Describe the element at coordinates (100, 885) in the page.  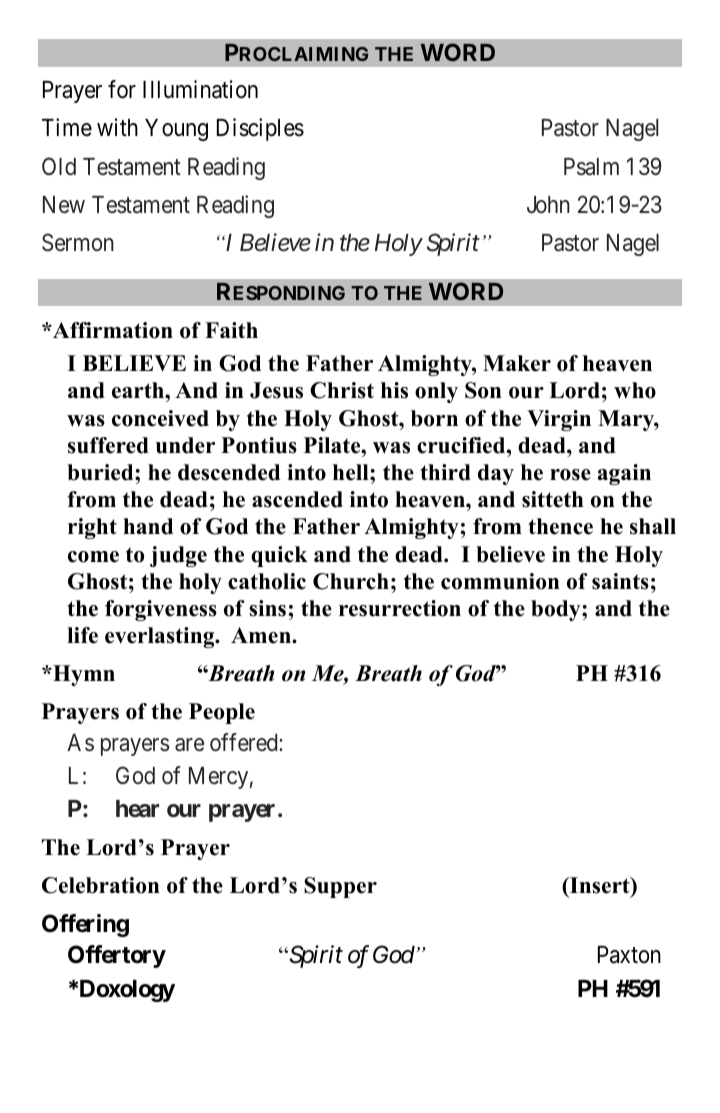
I see `Celebration` at that location.
